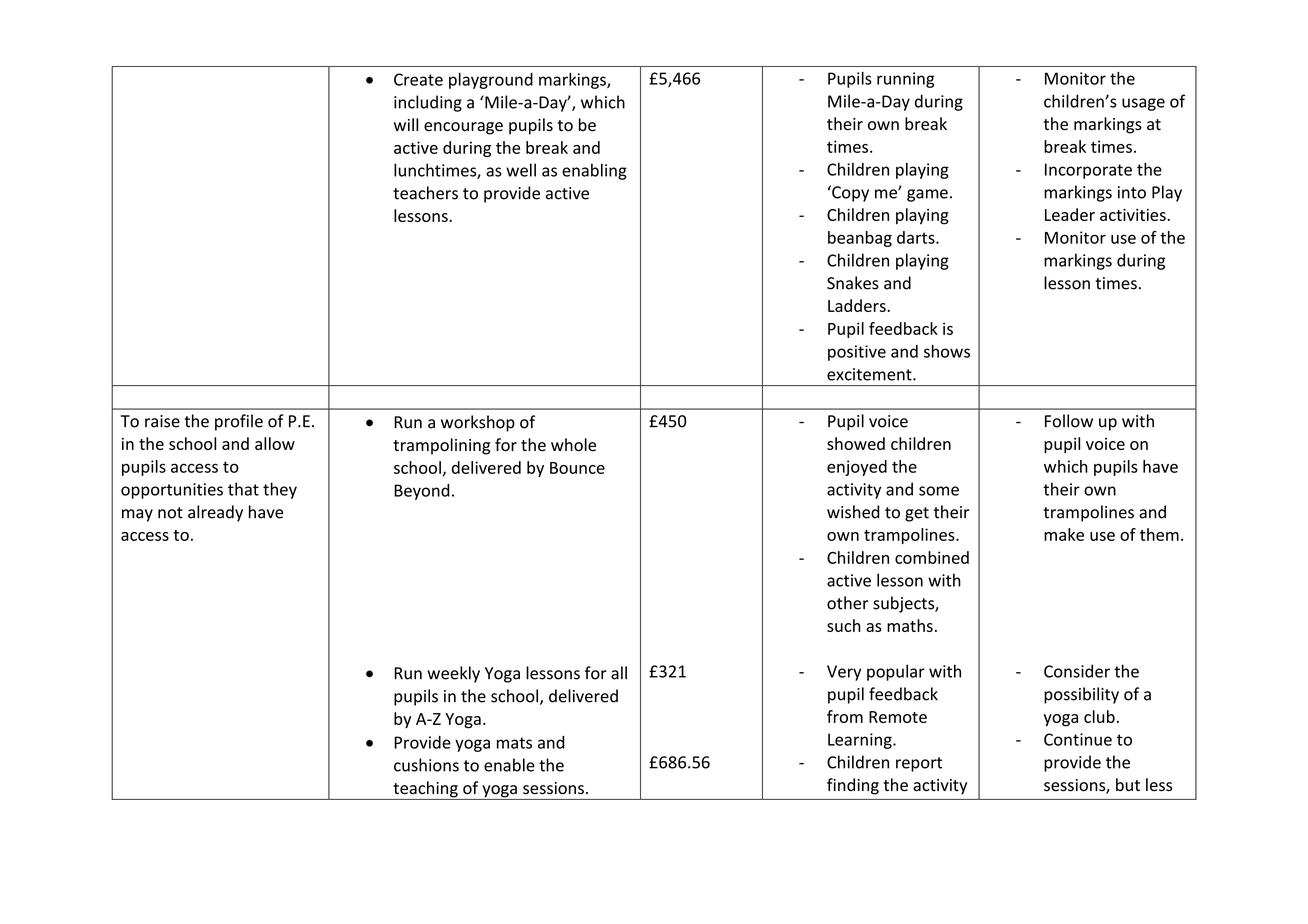 The image size is (1308, 924). Describe the element at coordinates (1143, 104) in the screenshot. I see `usage` at that location.
